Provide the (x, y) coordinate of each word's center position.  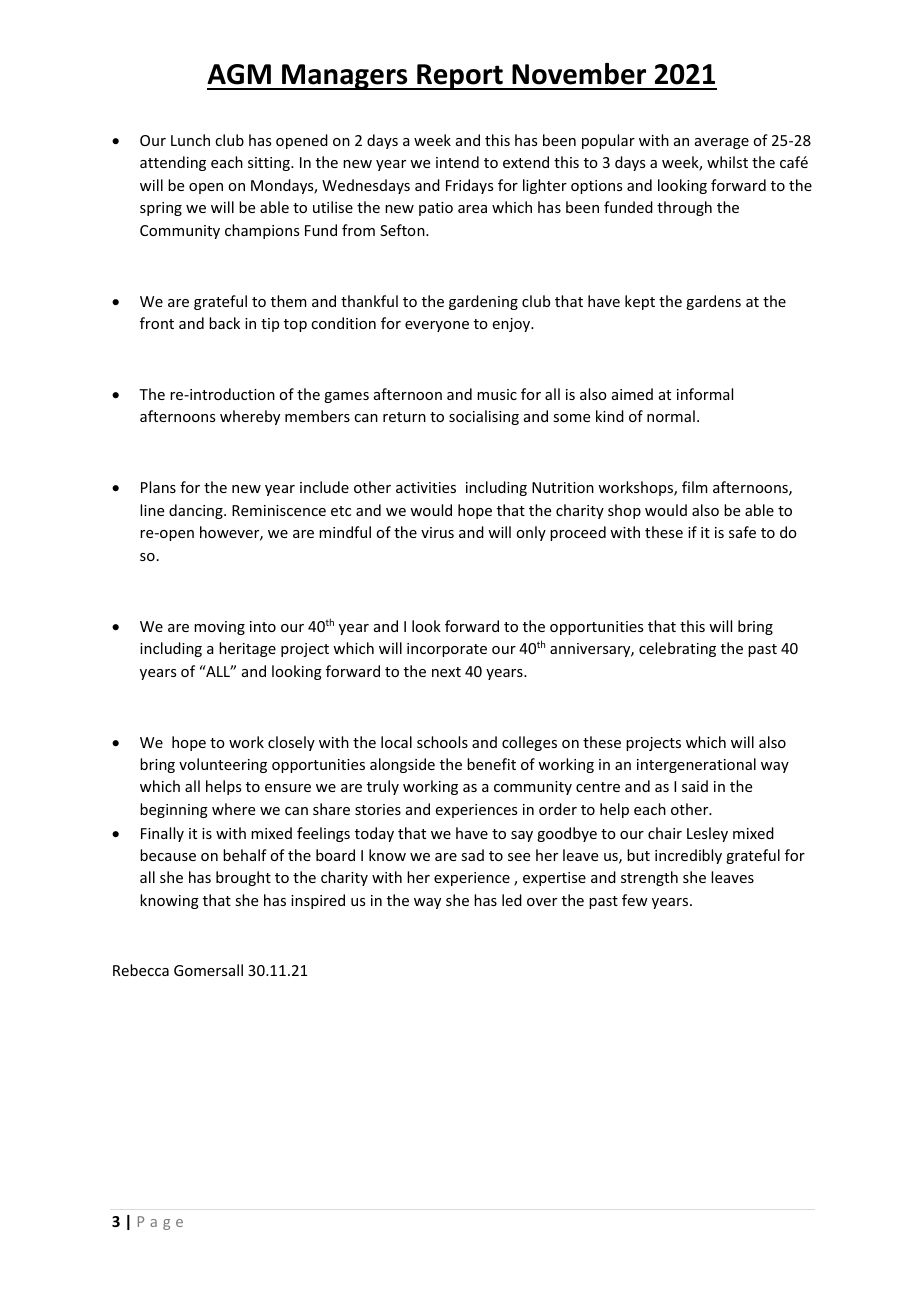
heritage (247, 649)
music (497, 394)
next (446, 672)
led (512, 900)
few (635, 900)
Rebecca (141, 970)
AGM (239, 74)
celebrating (677, 649)
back (224, 323)
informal (705, 394)
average (722, 143)
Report (460, 77)
